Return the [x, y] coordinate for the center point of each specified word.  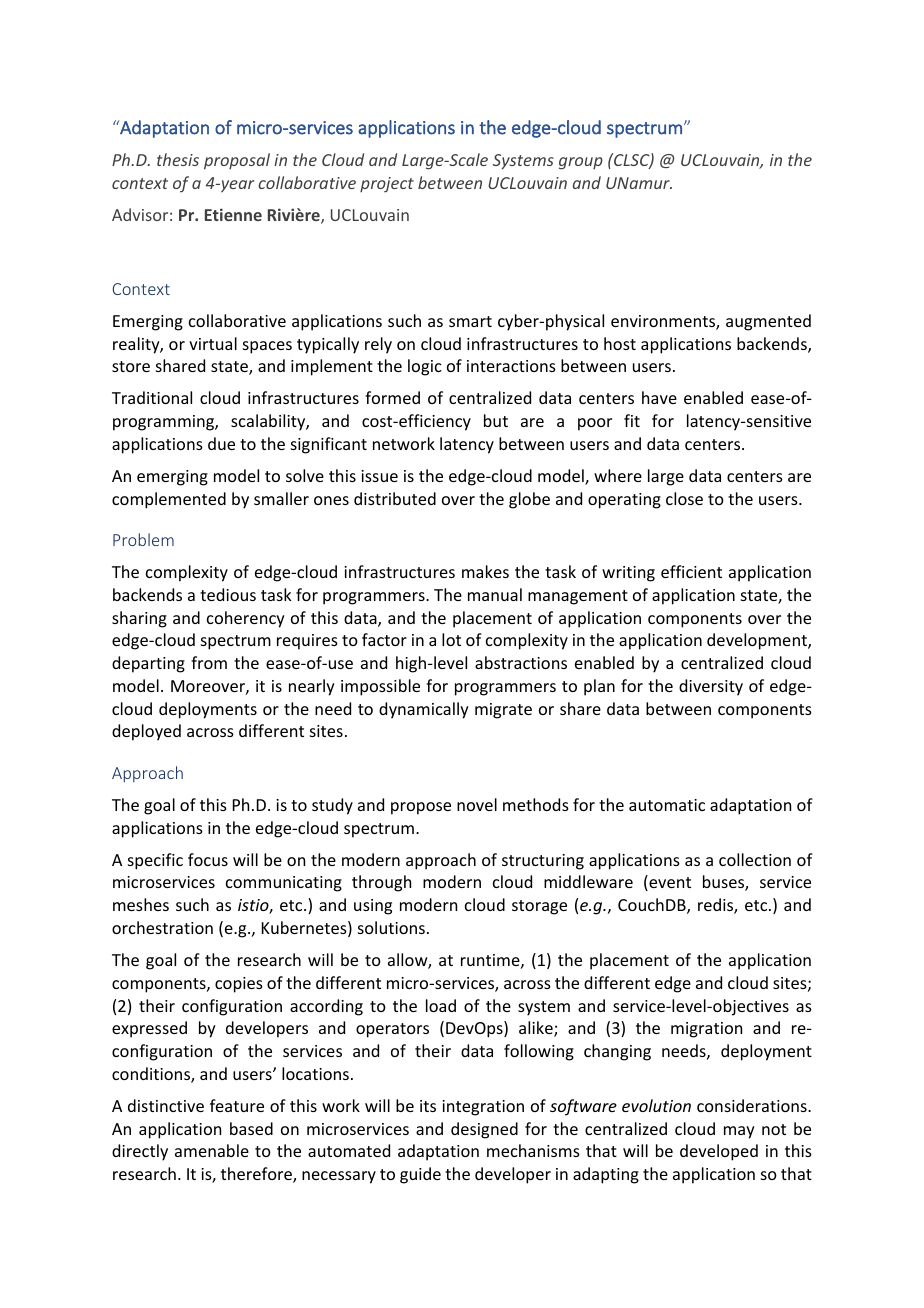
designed [484, 1130]
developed [719, 1152]
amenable [212, 1150]
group [581, 163]
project [387, 185]
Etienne [233, 214]
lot [451, 639]
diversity [711, 687]
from [209, 662]
